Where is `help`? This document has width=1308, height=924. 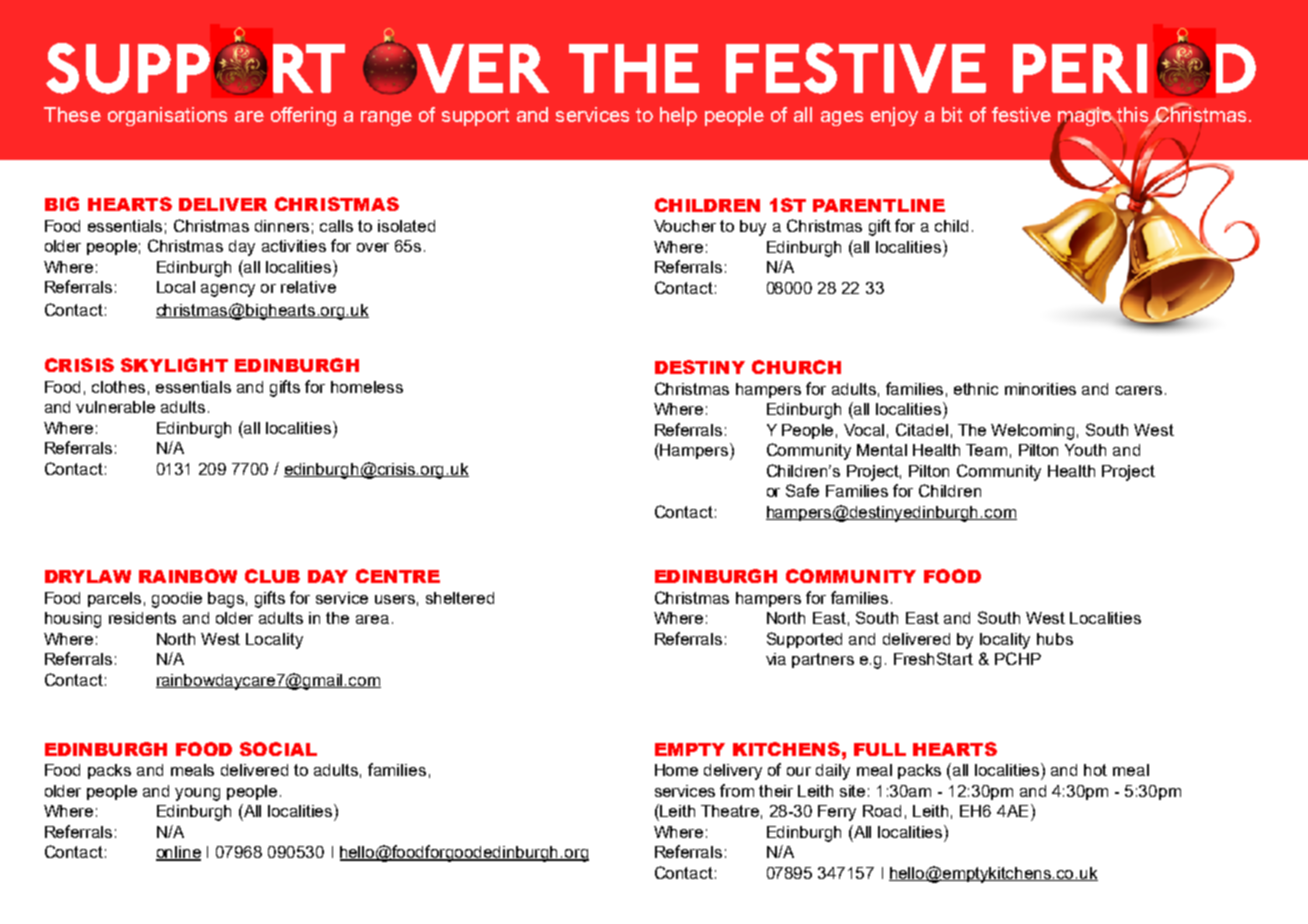 help is located at coordinates (678, 116).
